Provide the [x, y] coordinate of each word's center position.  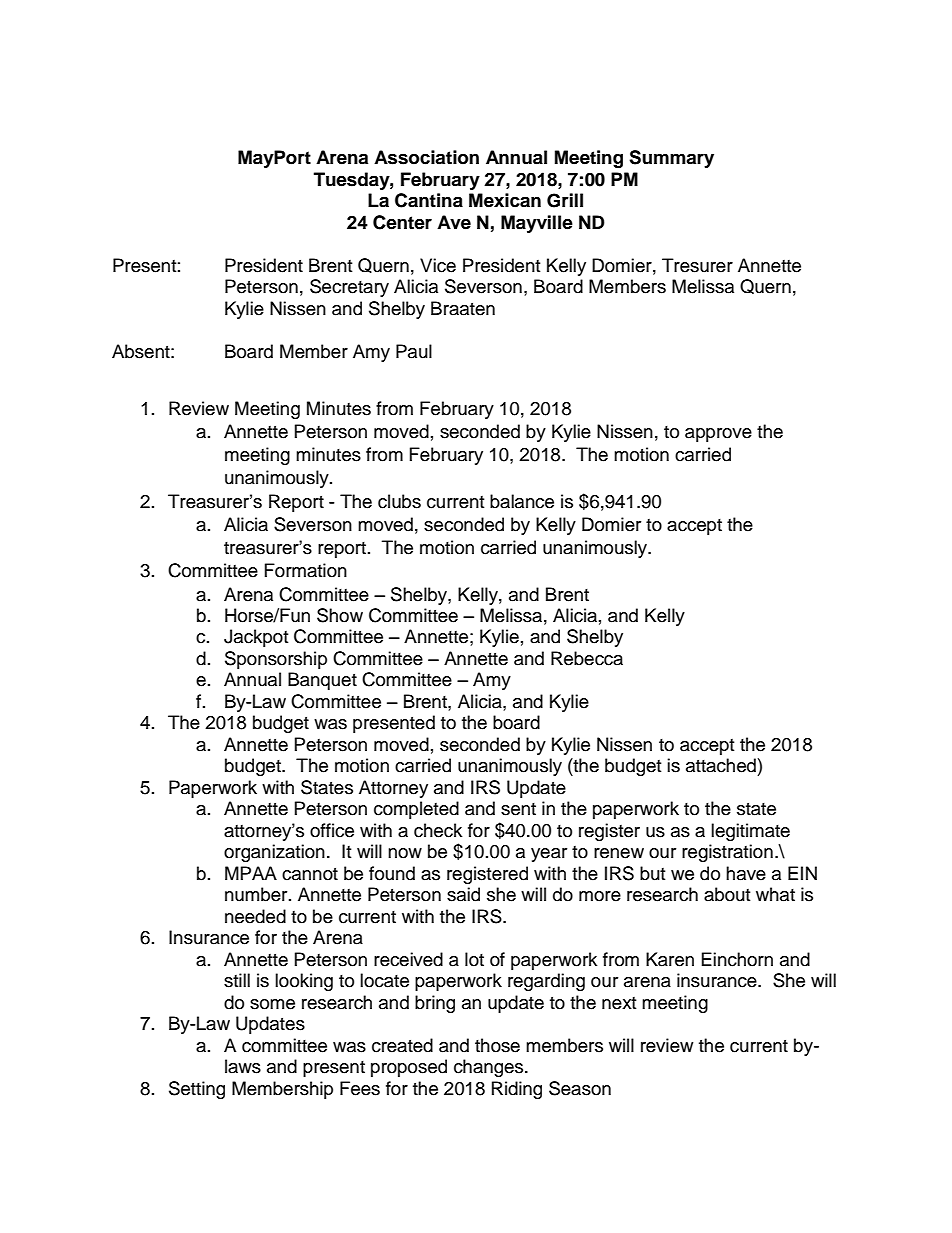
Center [402, 222]
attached [721, 765]
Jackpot [256, 638]
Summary [671, 159]
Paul [414, 351]
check [438, 830]
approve [718, 435]
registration [727, 853]
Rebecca [587, 658]
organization [274, 853]
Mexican [505, 200]
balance [522, 501]
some [272, 1004]
